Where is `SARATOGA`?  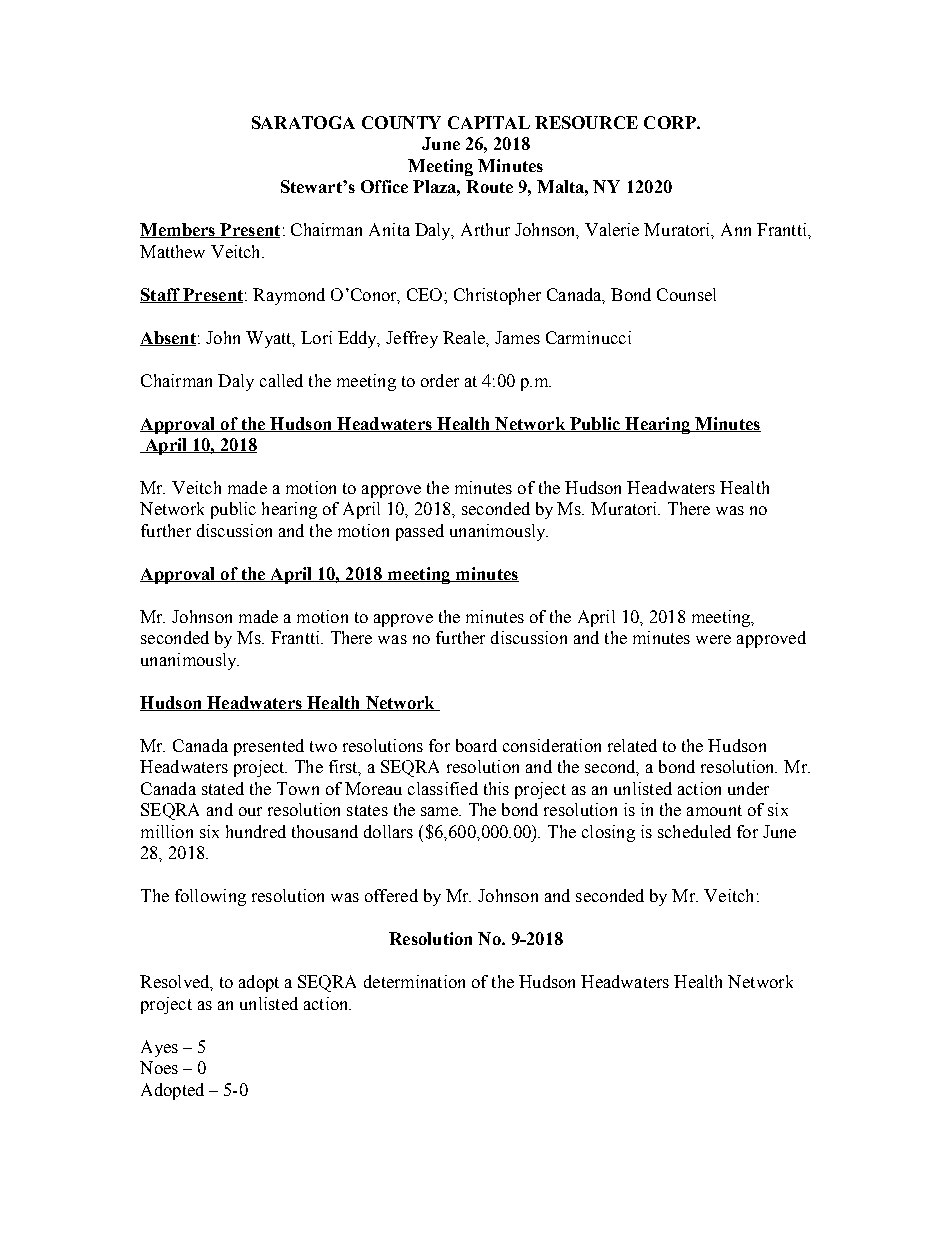 SARATOGA is located at coordinates (303, 122).
